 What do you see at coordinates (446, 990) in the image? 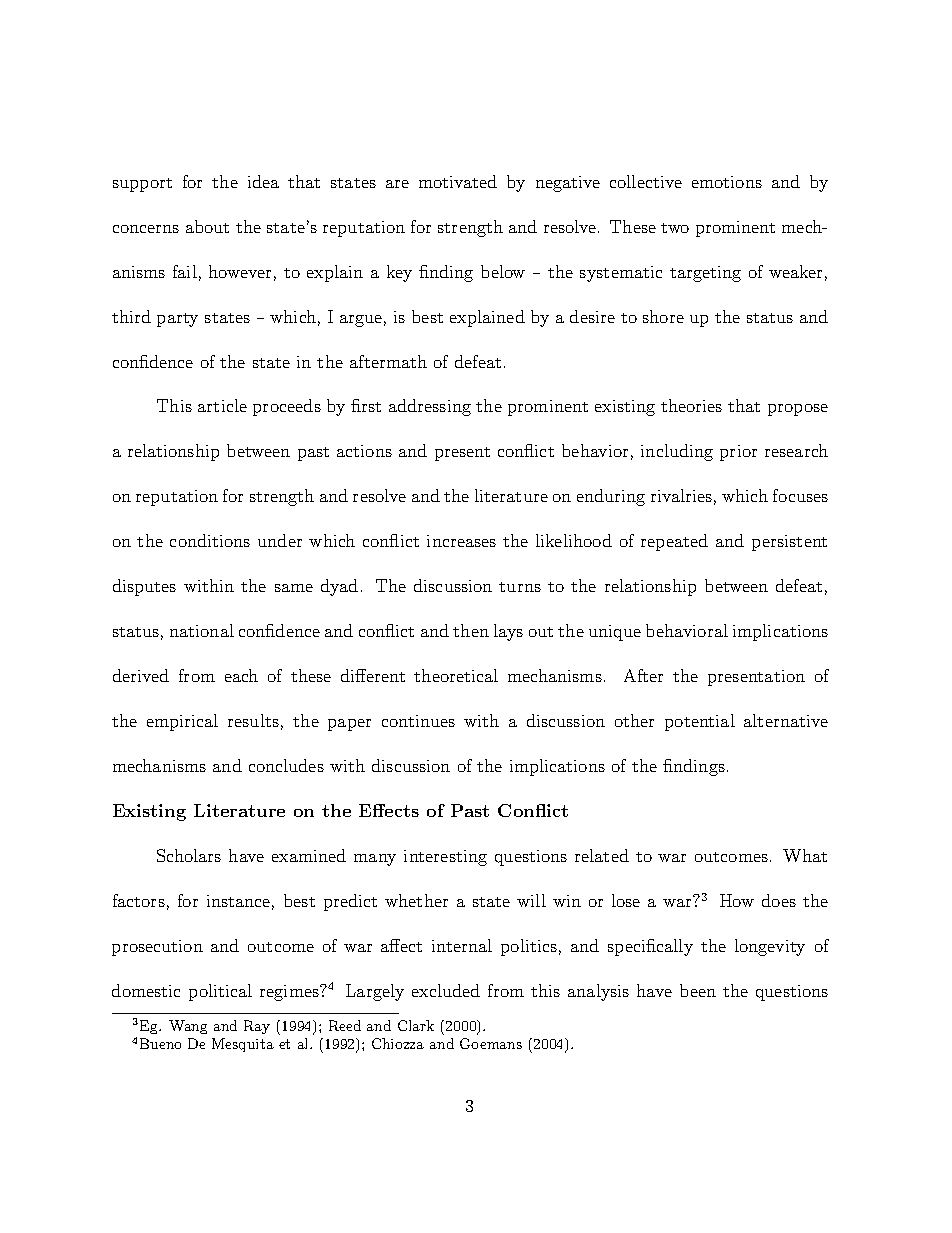
I see `excluded` at bounding box center [446, 990].
